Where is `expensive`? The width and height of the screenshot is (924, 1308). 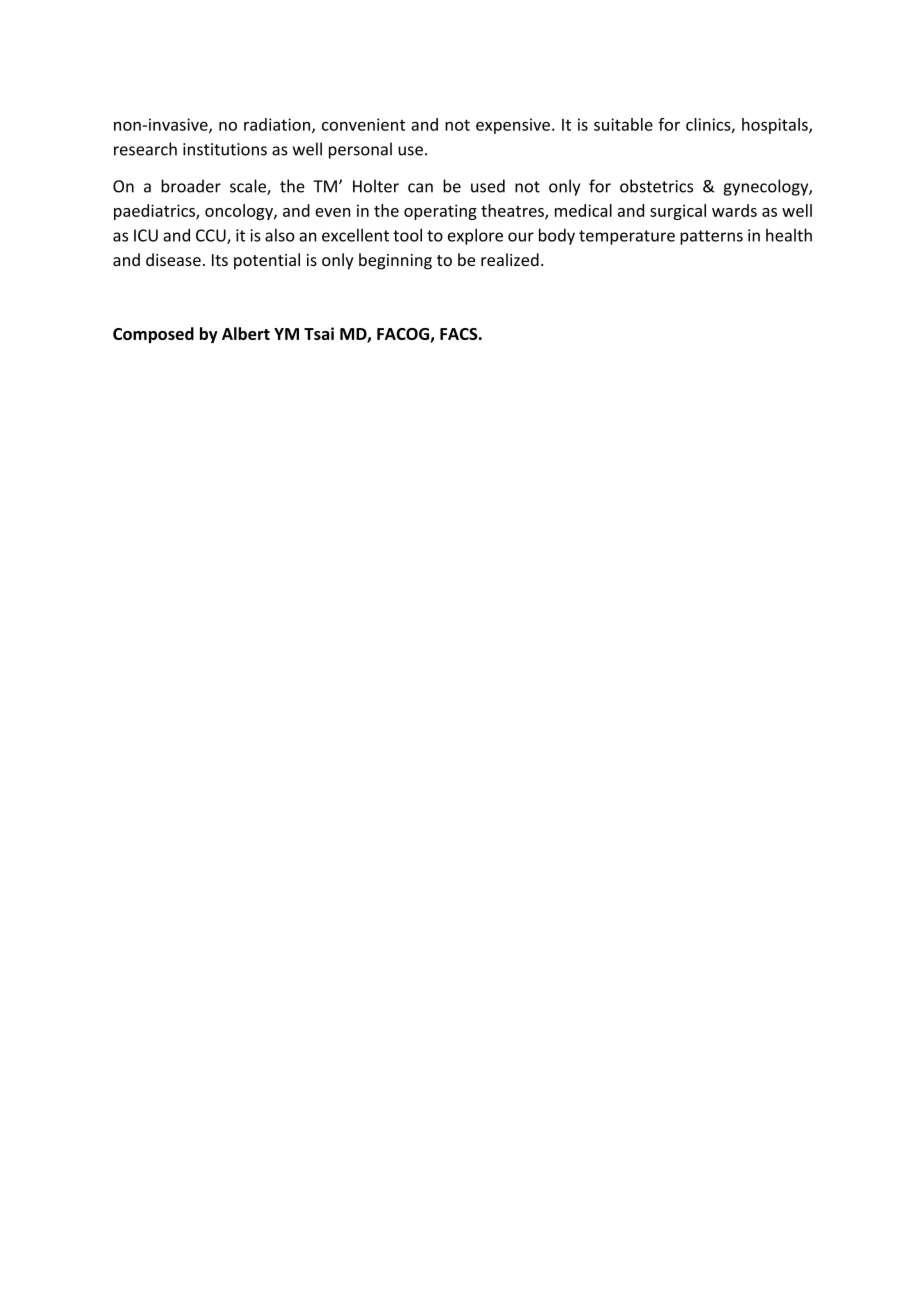 expensive is located at coordinates (513, 126).
